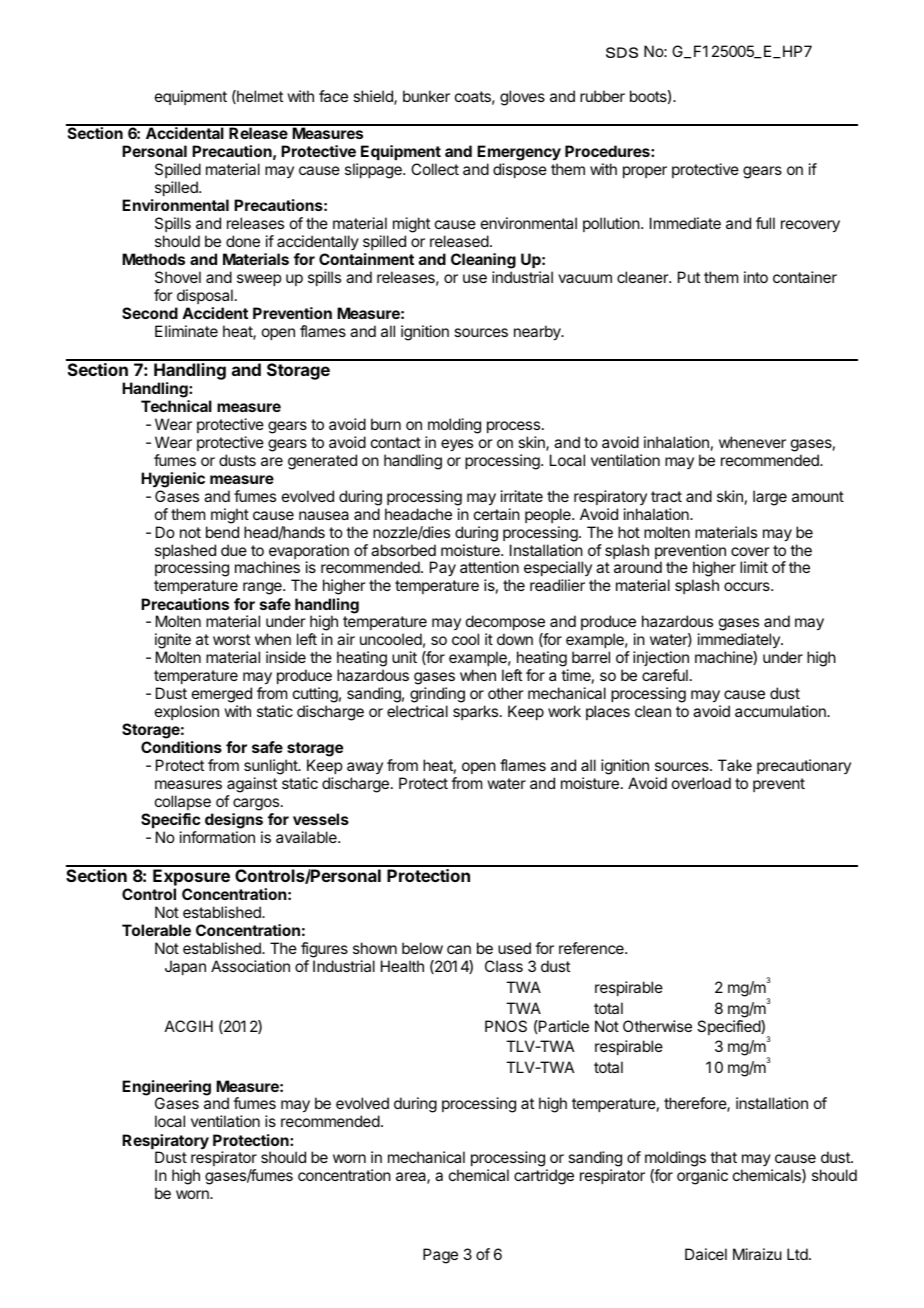  Describe the element at coordinates (645, 172) in the document. I see `proper` at that location.
